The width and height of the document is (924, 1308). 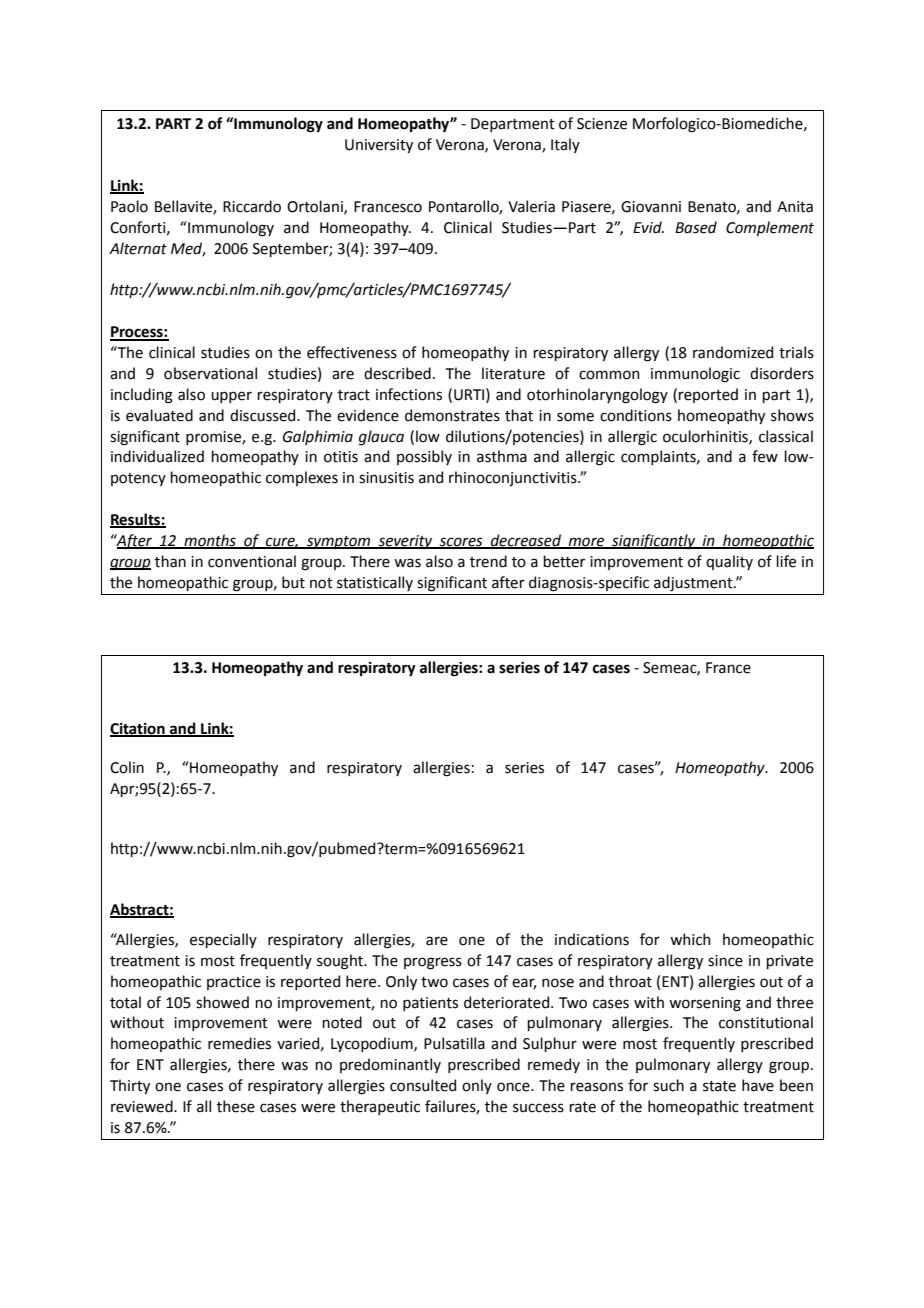 I want to click on few, so click(x=765, y=456).
